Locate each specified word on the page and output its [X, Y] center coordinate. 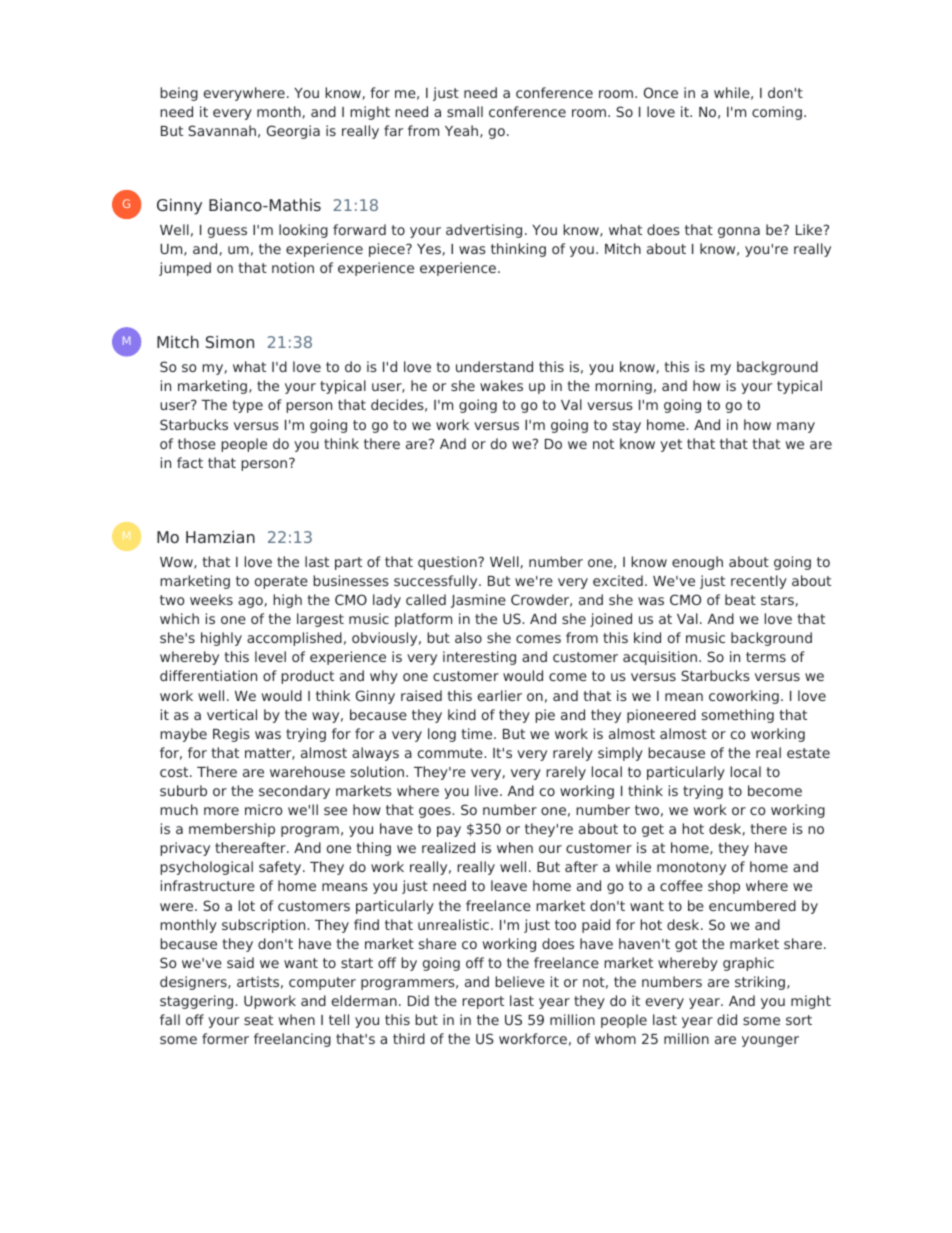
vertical [232, 714]
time [478, 733]
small [465, 111]
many [796, 427]
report [483, 1002]
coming [777, 113]
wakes [501, 385]
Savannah [222, 130]
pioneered [661, 716]
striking [761, 983]
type [247, 406]
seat [258, 1020]
